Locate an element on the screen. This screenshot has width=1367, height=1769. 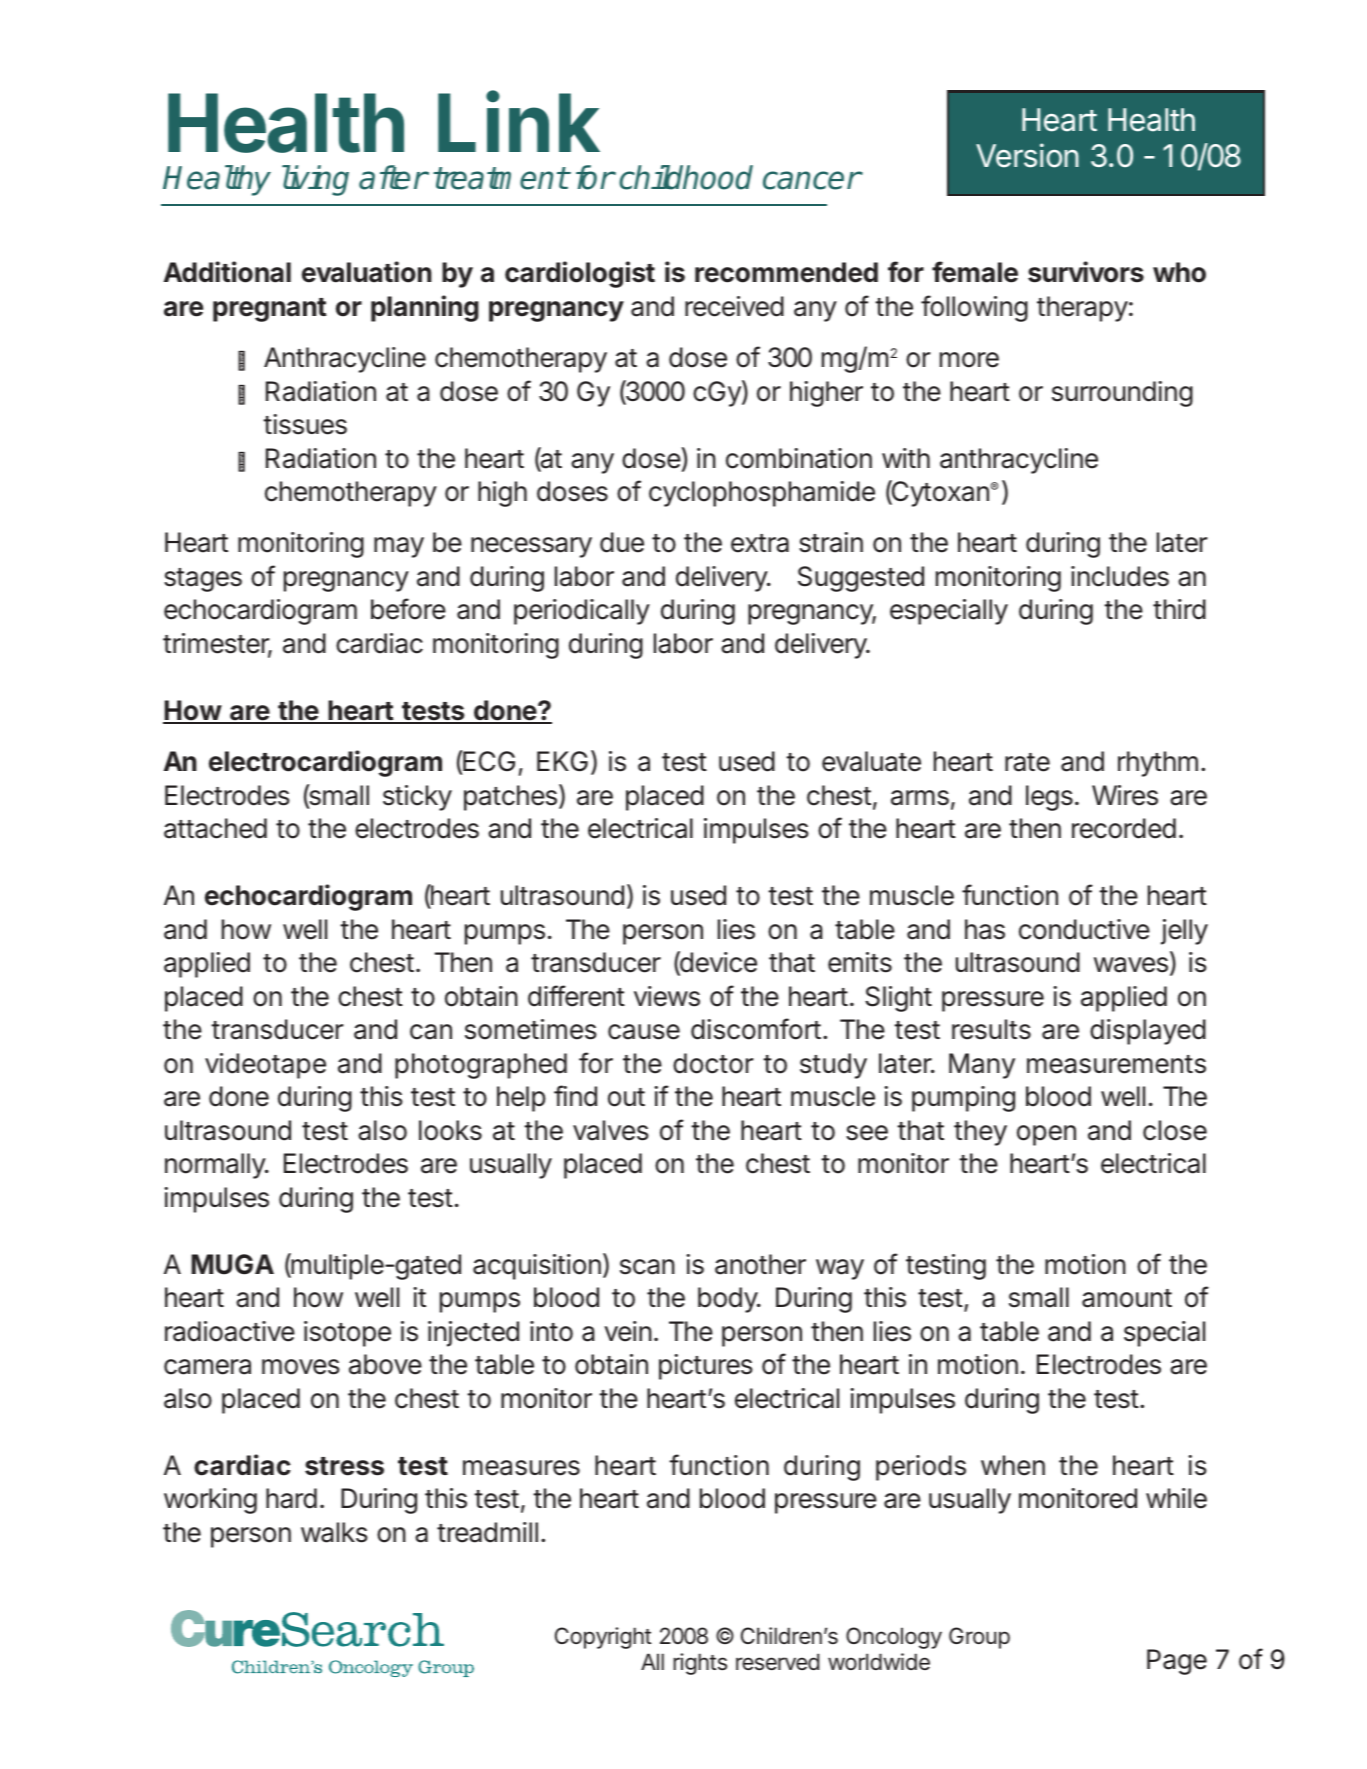
views is located at coordinates (667, 996).
